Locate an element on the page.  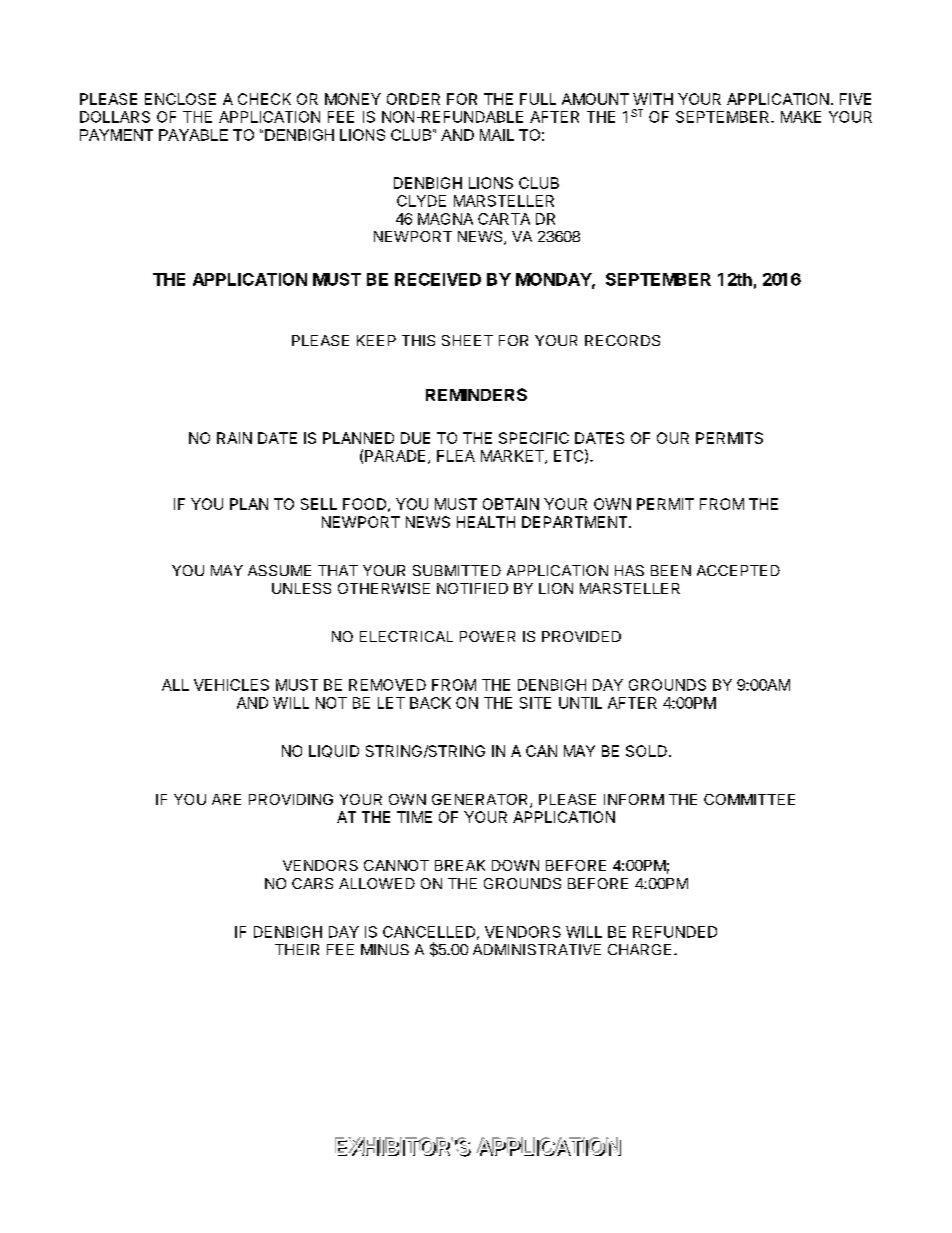
KEEP is located at coordinates (376, 340).
